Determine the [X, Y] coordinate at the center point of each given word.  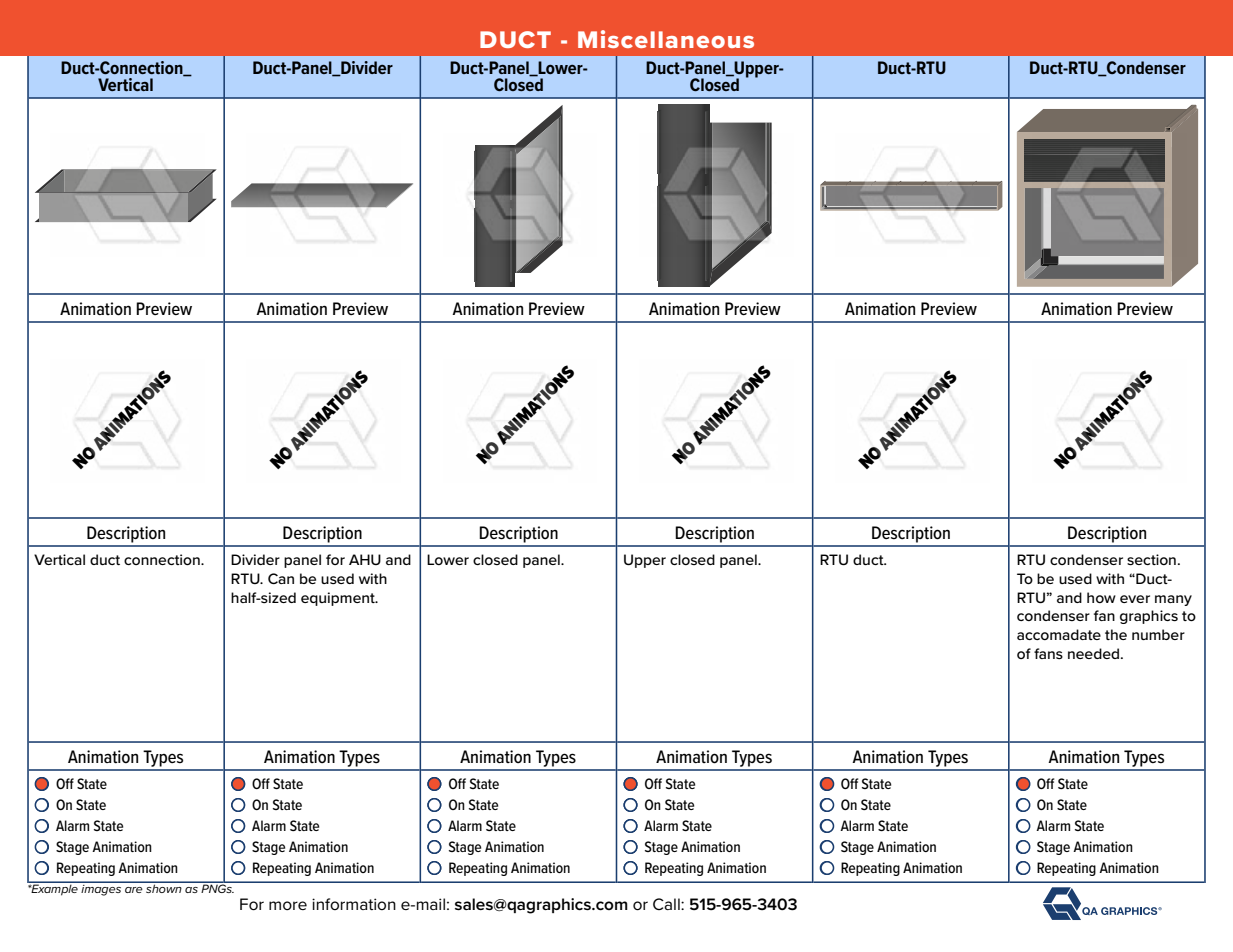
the [1116, 634]
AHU [365, 559]
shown [164, 887]
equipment [339, 599]
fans [1048, 653]
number [1158, 634]
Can [281, 578]
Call [667, 904]
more [288, 905]
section [1151, 559]
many [1173, 600]
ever [1135, 599]
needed [1093, 653]
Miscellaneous [666, 39]
